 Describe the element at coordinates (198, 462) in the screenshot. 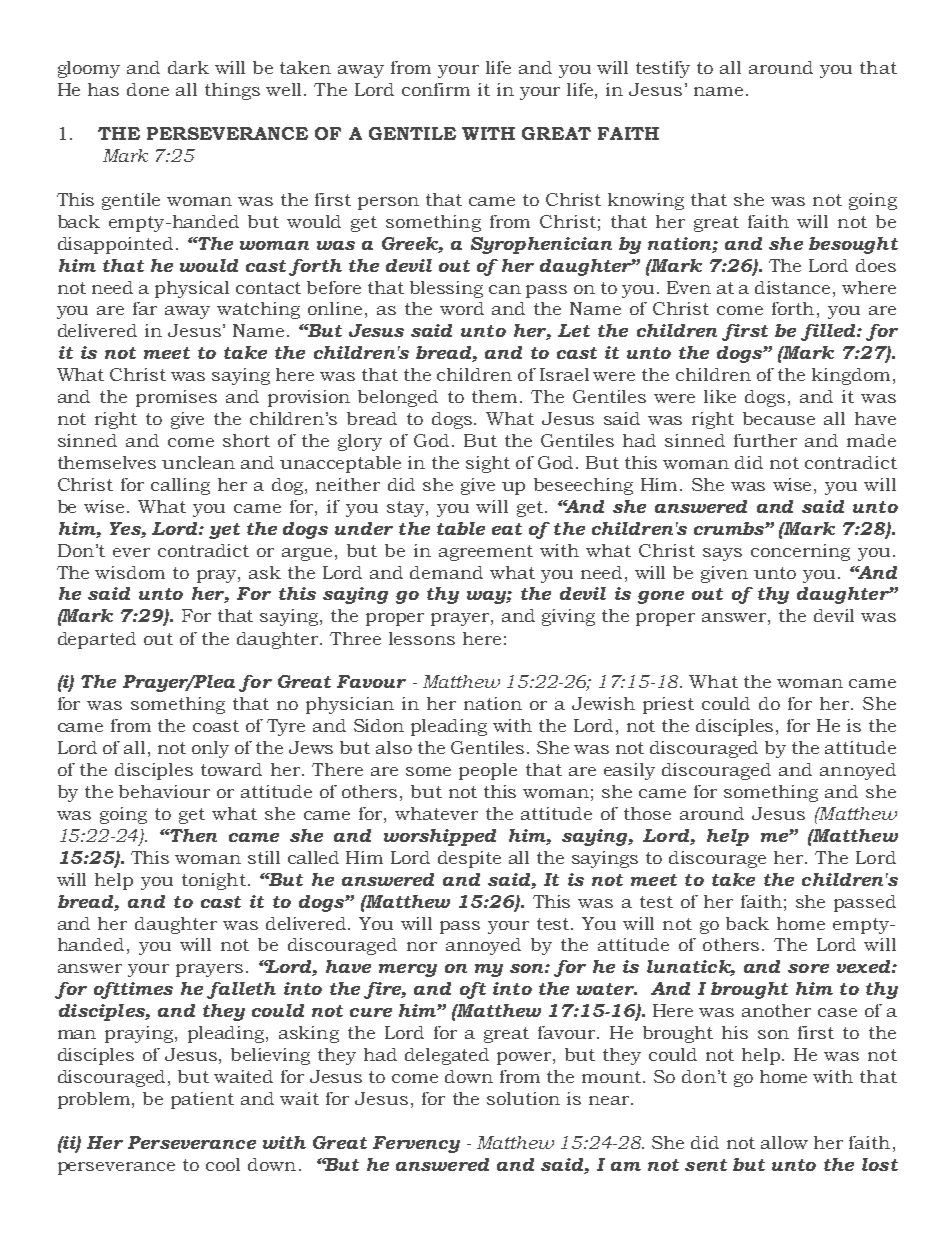

I see `unclean` at that location.
